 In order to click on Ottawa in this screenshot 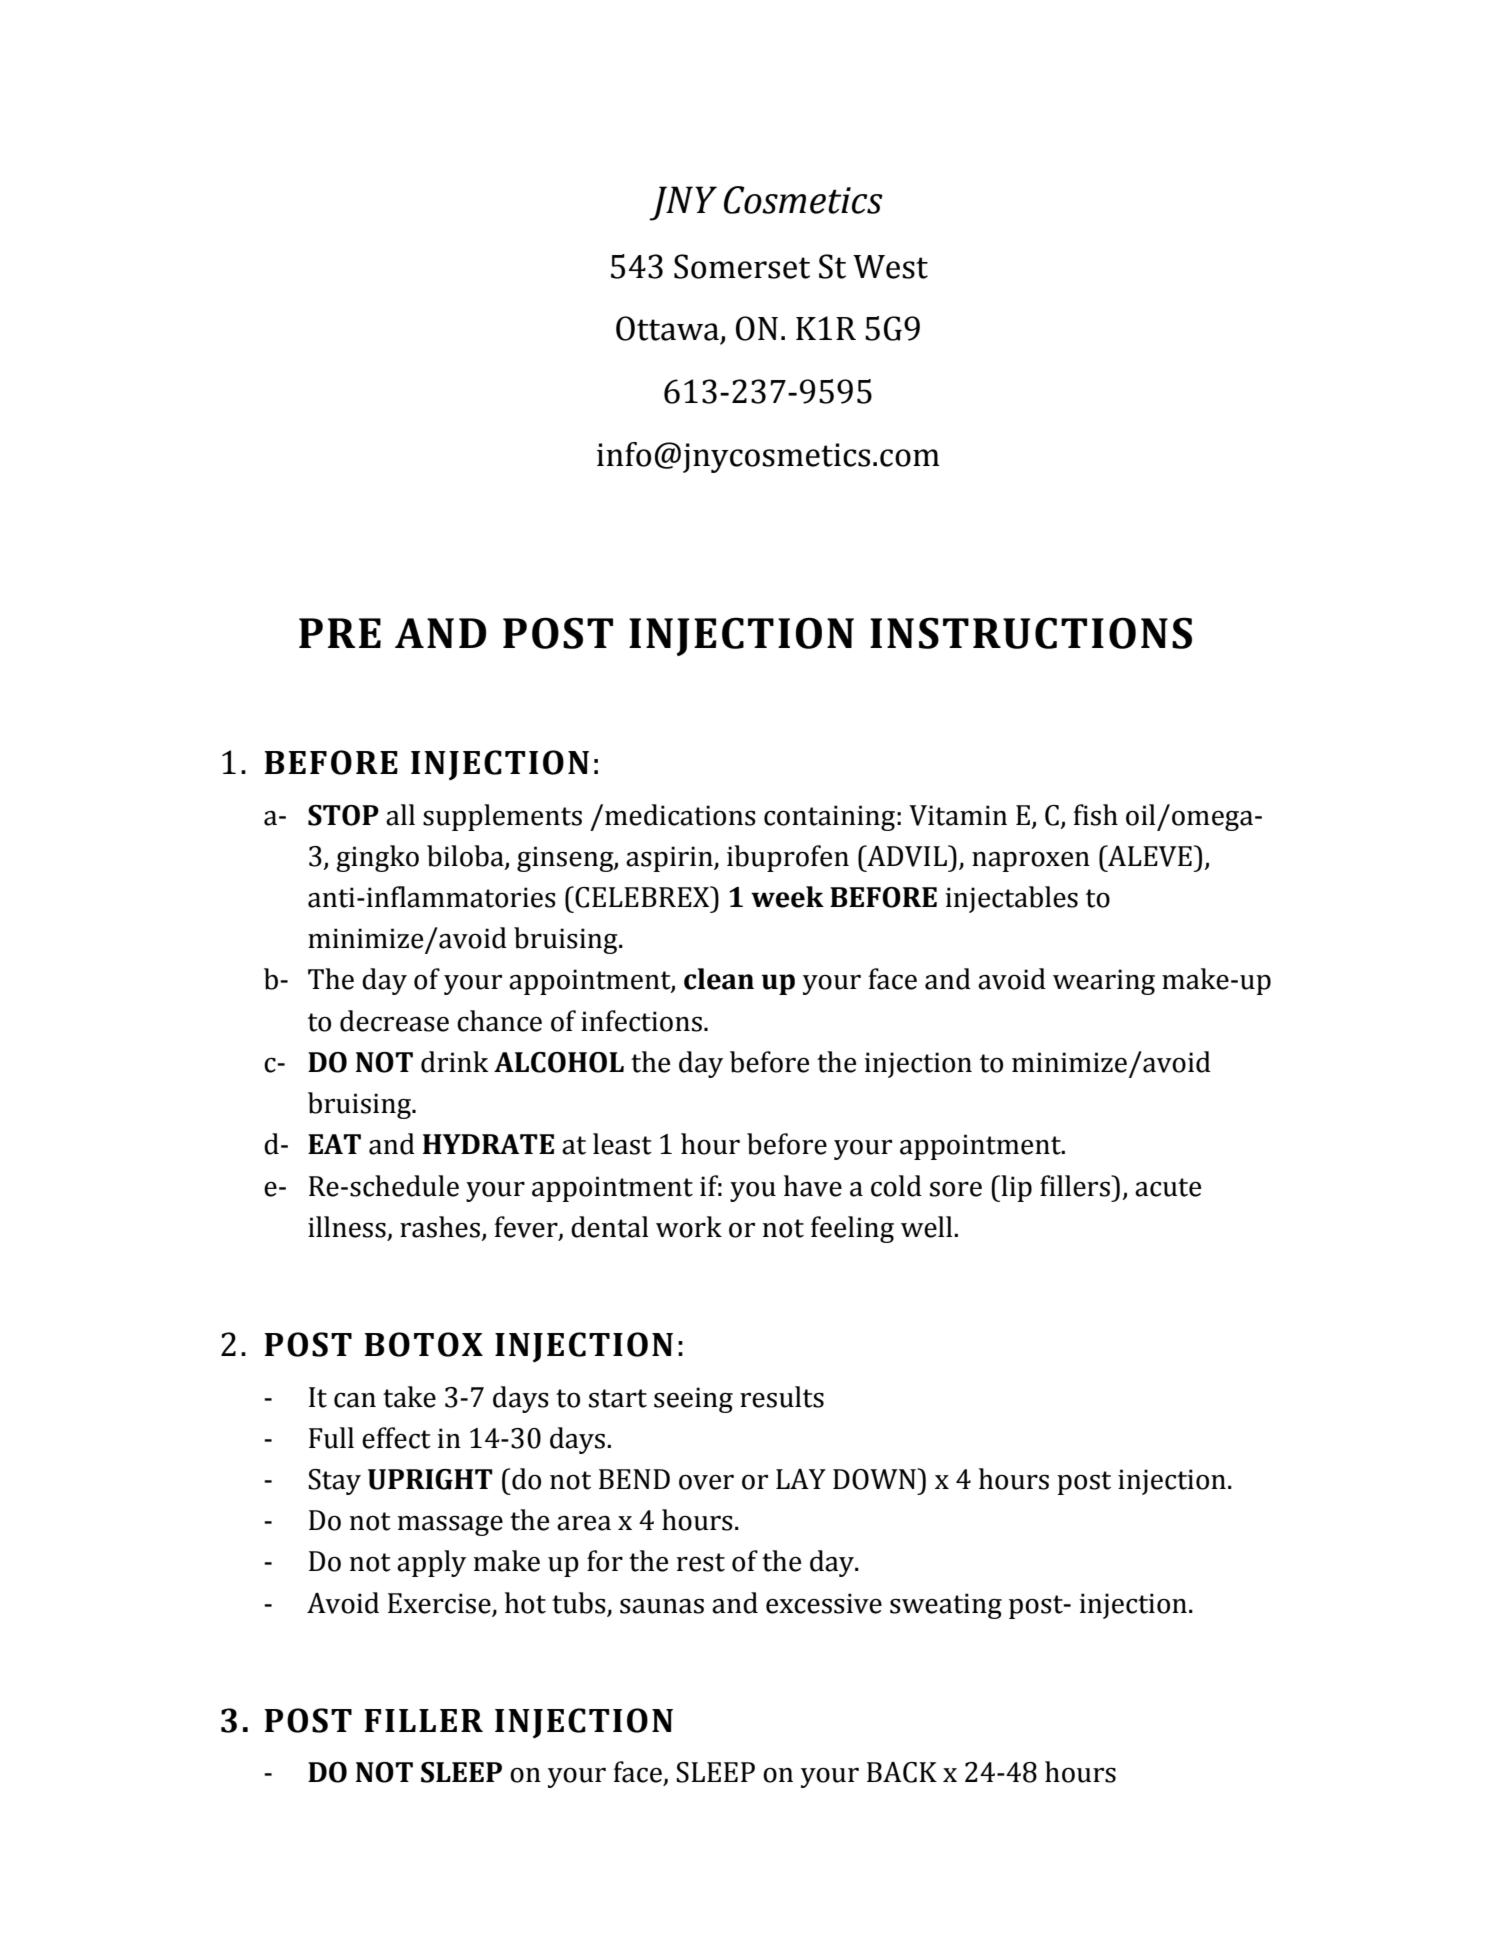, I will do `click(667, 328)`.
